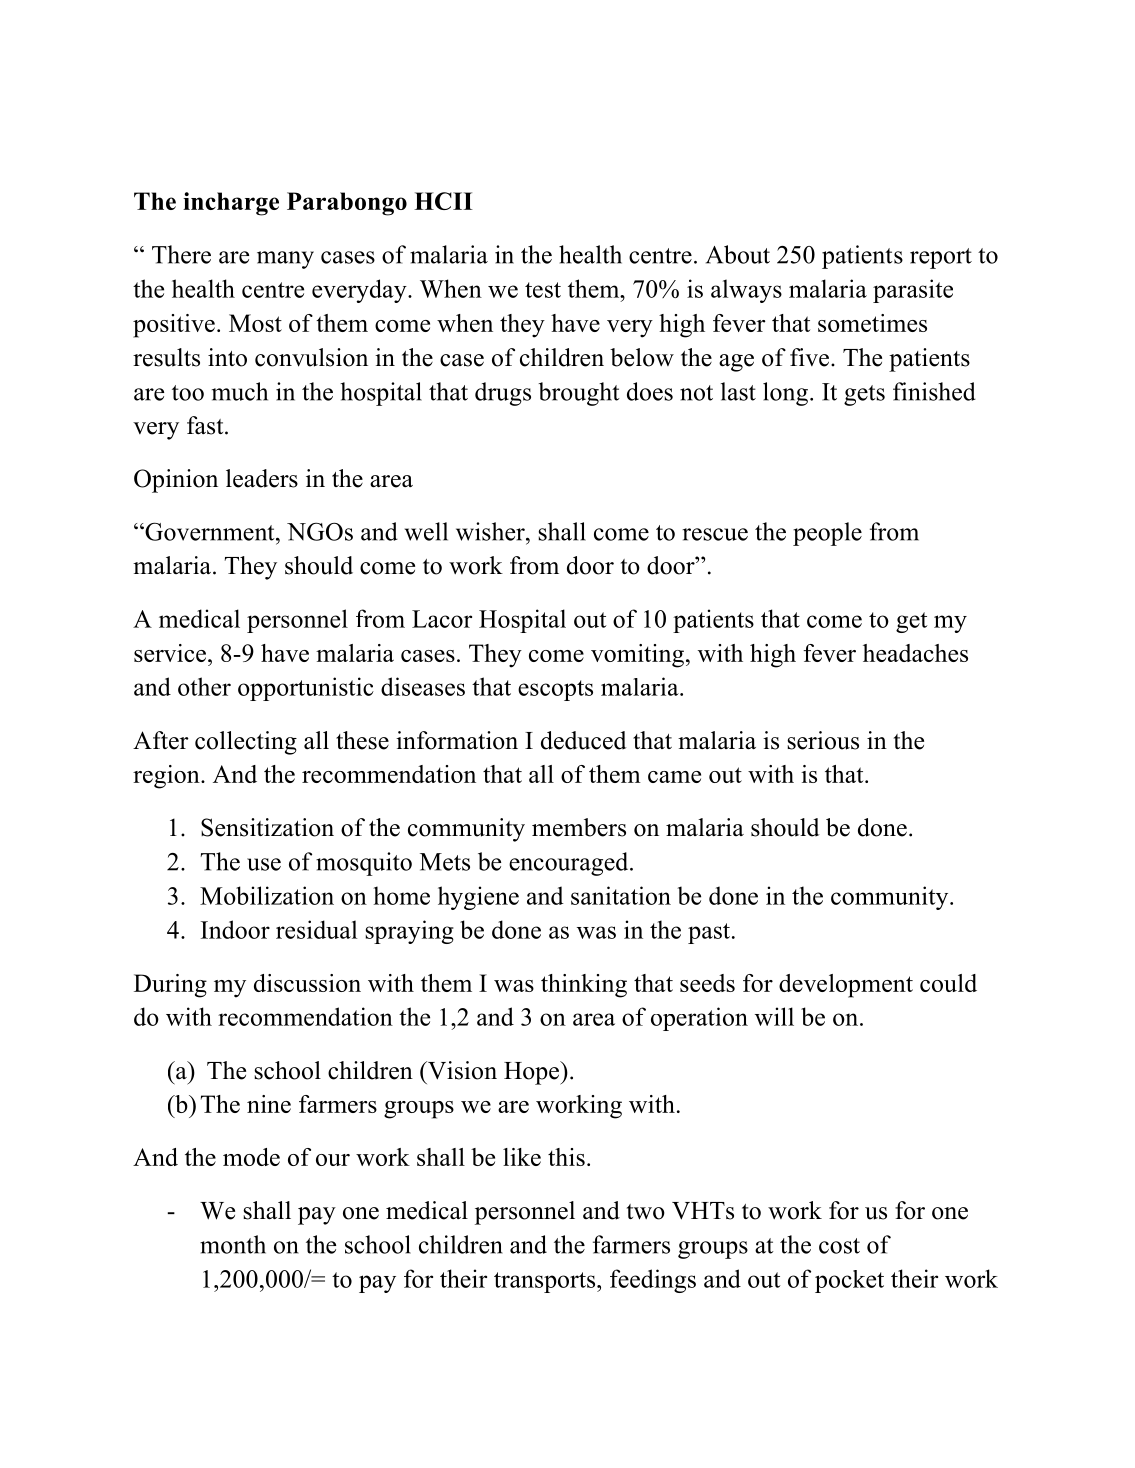 Image resolution: width=1135 pixels, height=1468 pixels. I want to click on discussion, so click(307, 983).
